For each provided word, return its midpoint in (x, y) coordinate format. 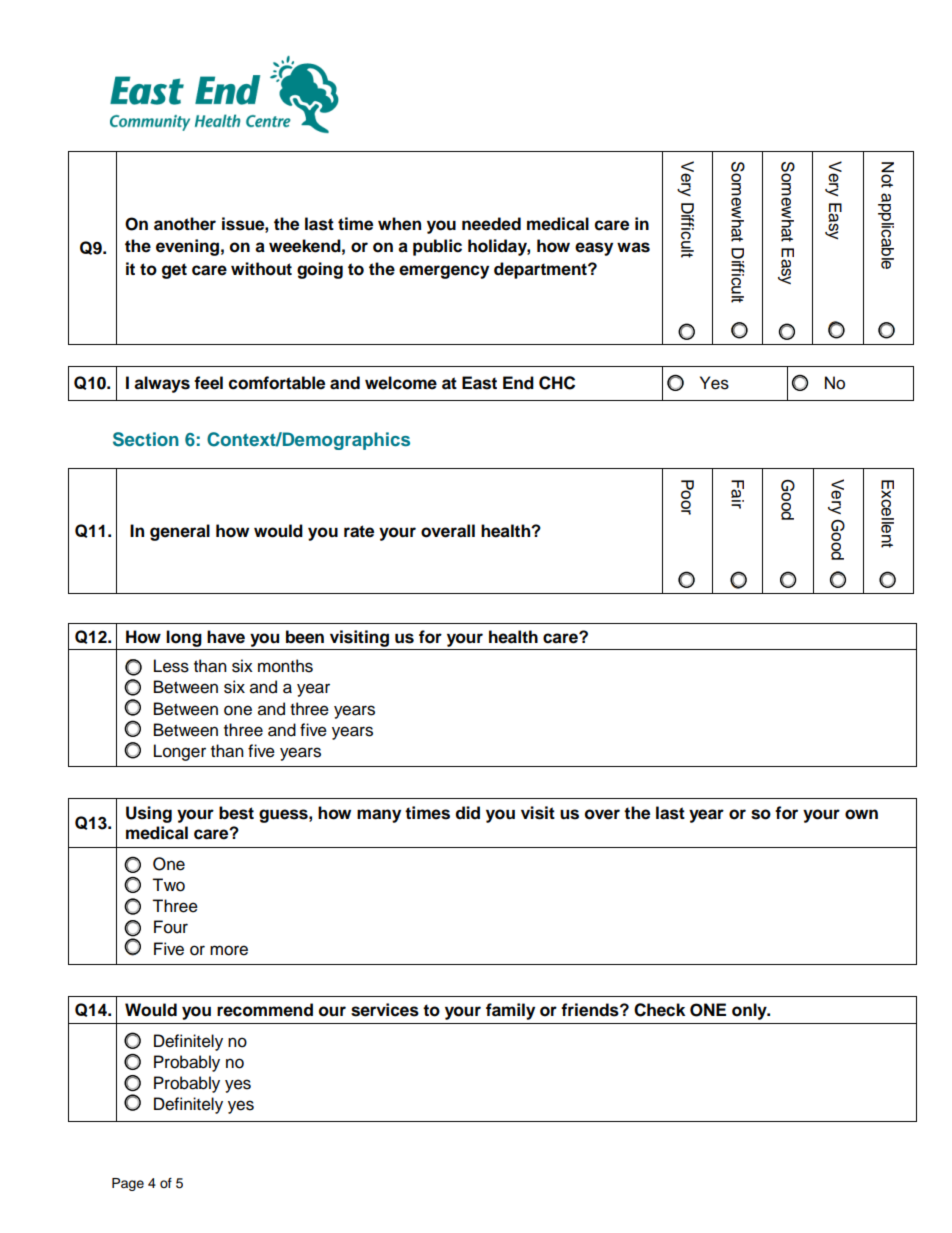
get (174, 271)
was (633, 247)
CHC (557, 383)
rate (359, 531)
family (510, 1011)
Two (168, 885)
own (861, 814)
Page (128, 1184)
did (468, 813)
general (180, 532)
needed (491, 224)
